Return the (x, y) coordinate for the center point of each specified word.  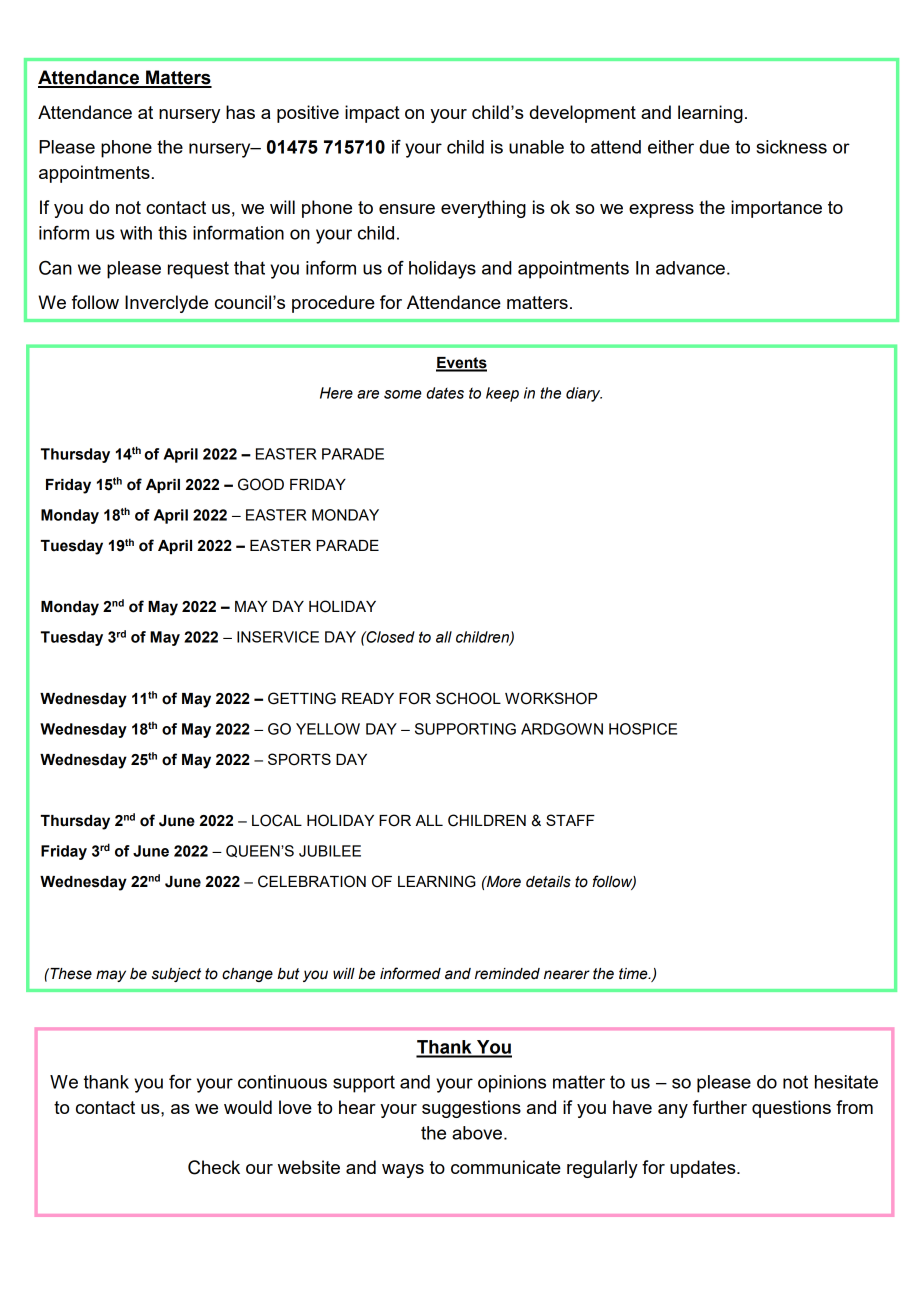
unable (536, 147)
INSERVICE (278, 637)
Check (214, 1167)
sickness (791, 147)
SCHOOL (468, 698)
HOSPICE (643, 729)
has (240, 112)
